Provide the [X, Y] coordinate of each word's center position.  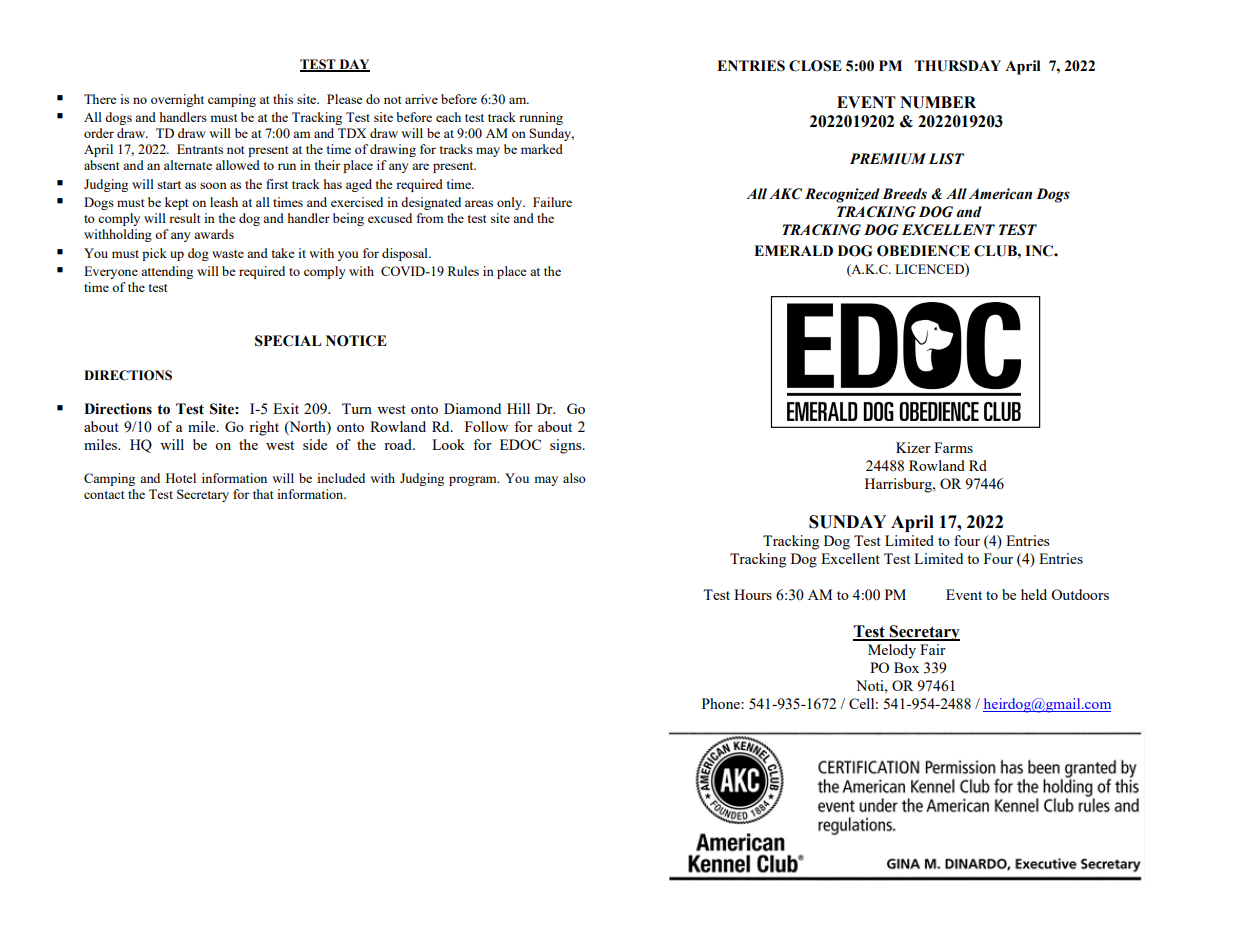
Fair [933, 649]
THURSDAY [957, 66]
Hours [753, 594]
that [263, 494]
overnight [177, 100]
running [541, 118]
